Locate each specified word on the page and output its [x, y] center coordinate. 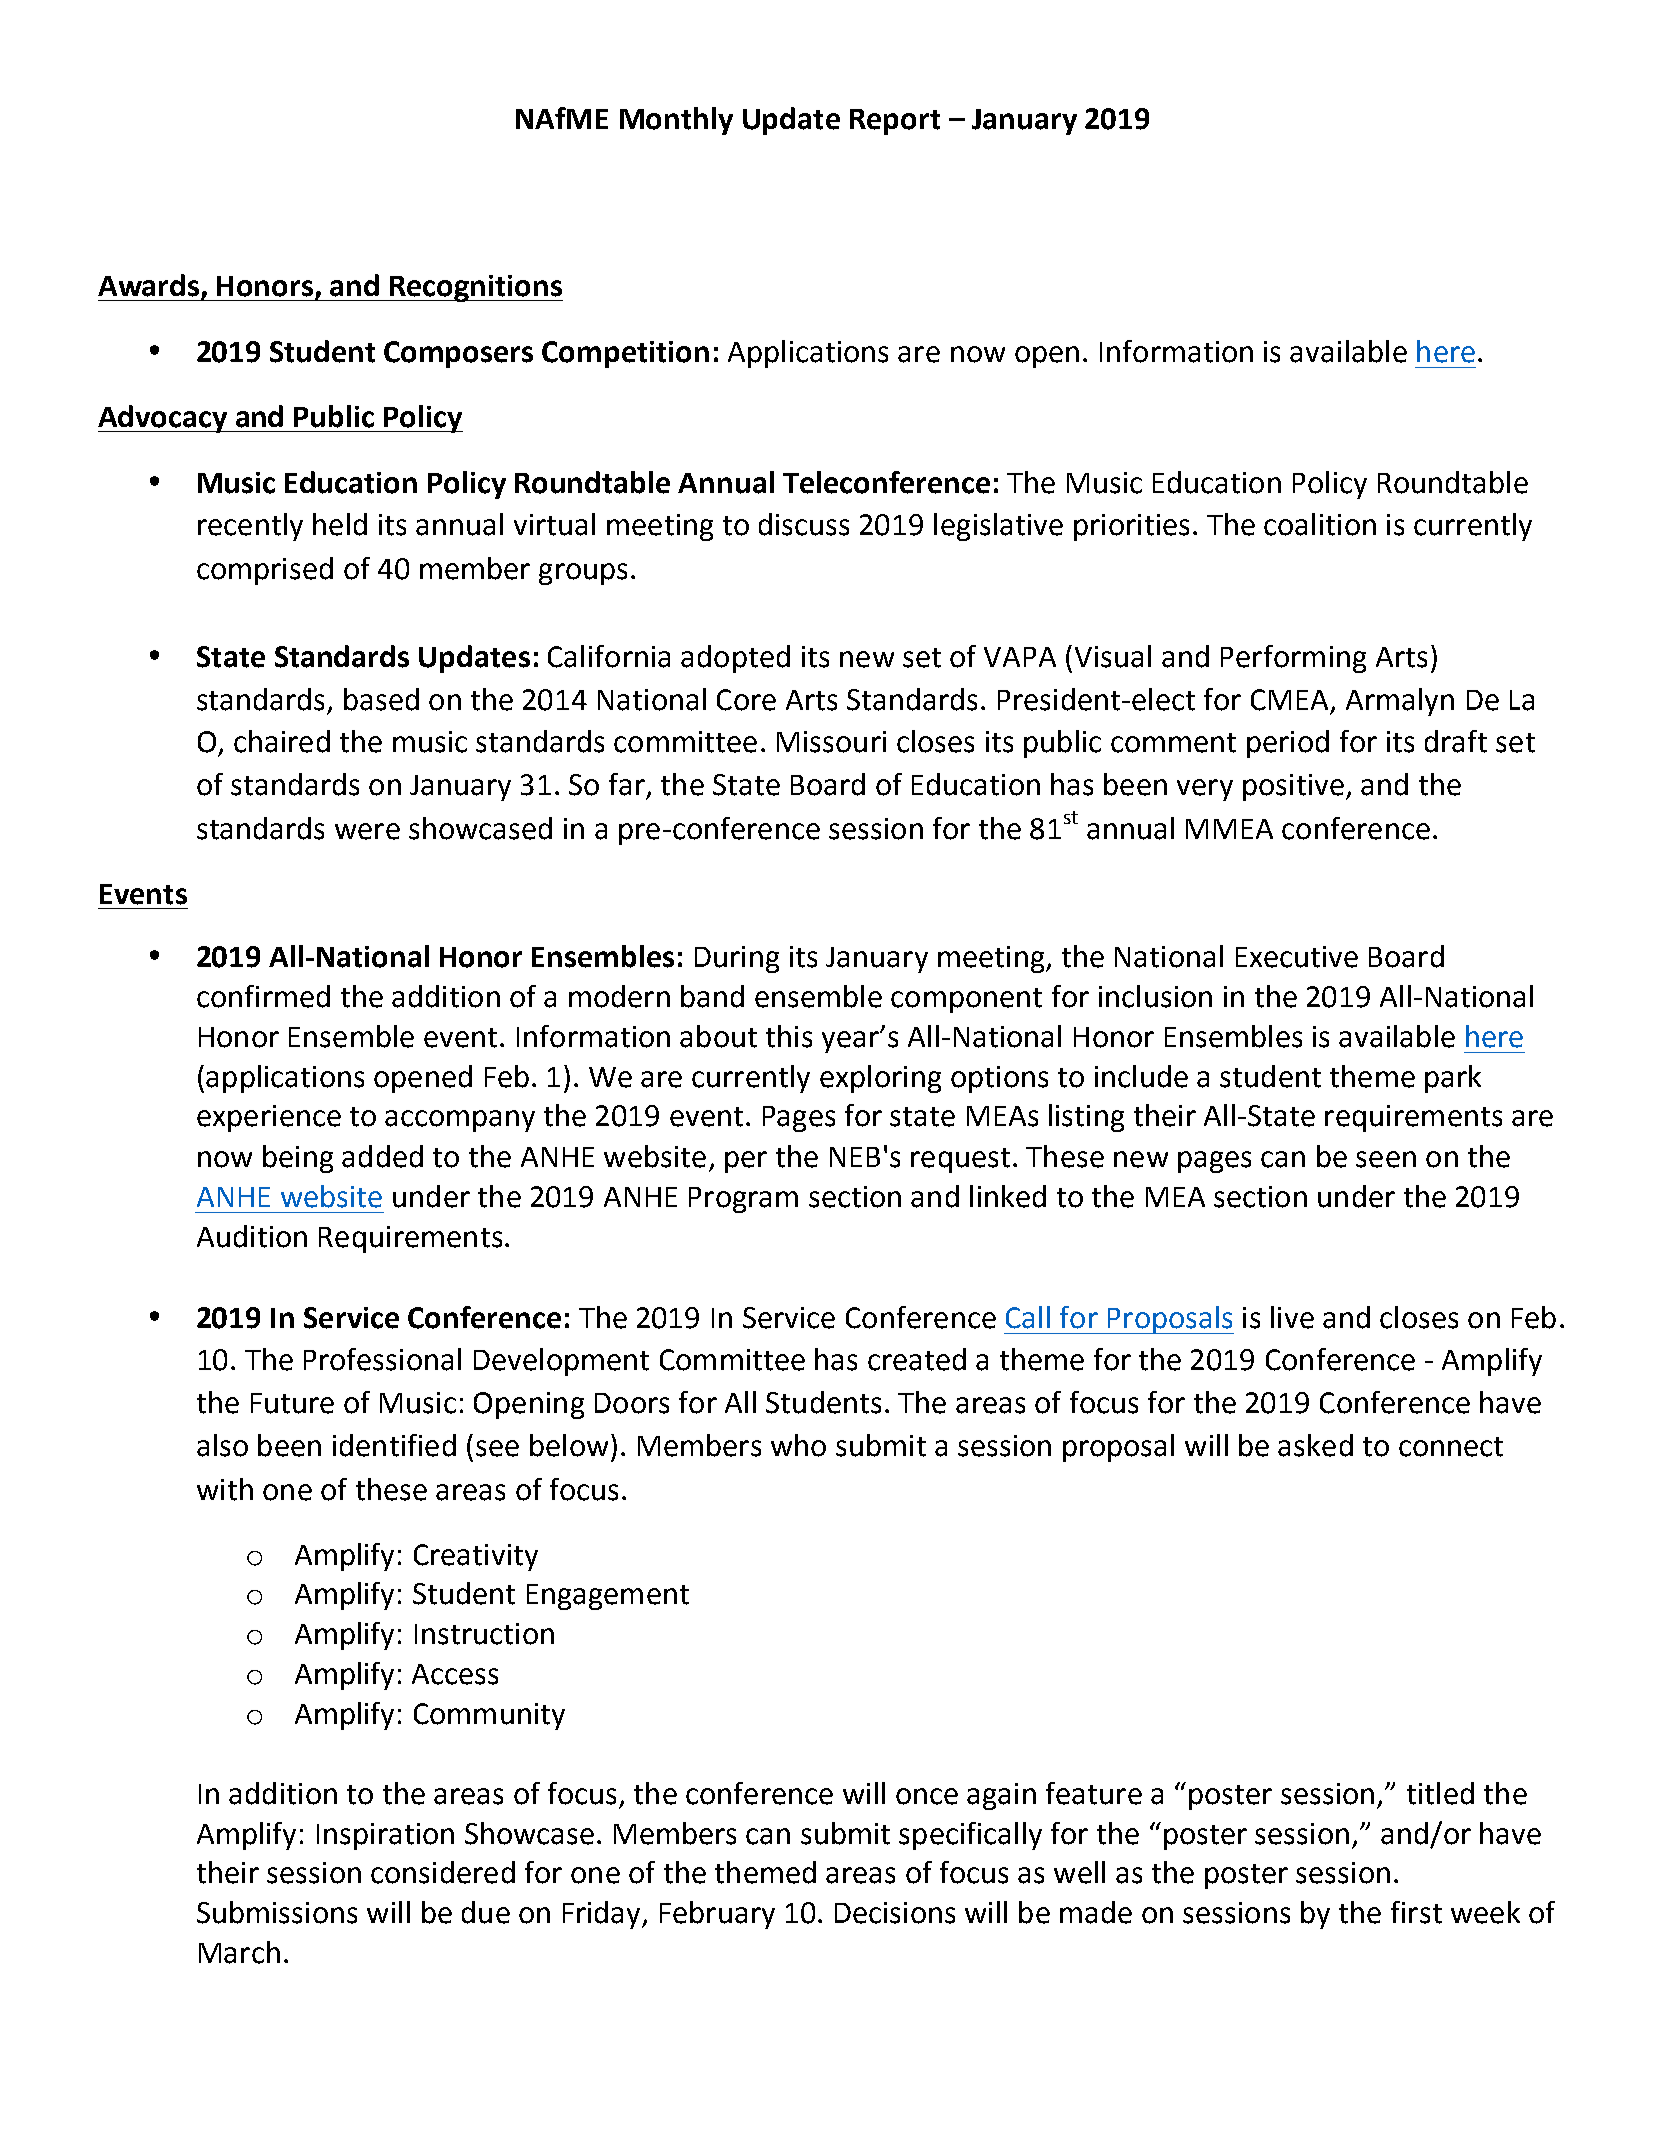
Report [895, 122]
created [917, 1359]
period [1288, 744]
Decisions [895, 1913]
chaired [282, 741]
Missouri [831, 742]
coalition [1320, 524]
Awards [150, 286]
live [1292, 1317]
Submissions [277, 1912]
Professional [382, 1359]
